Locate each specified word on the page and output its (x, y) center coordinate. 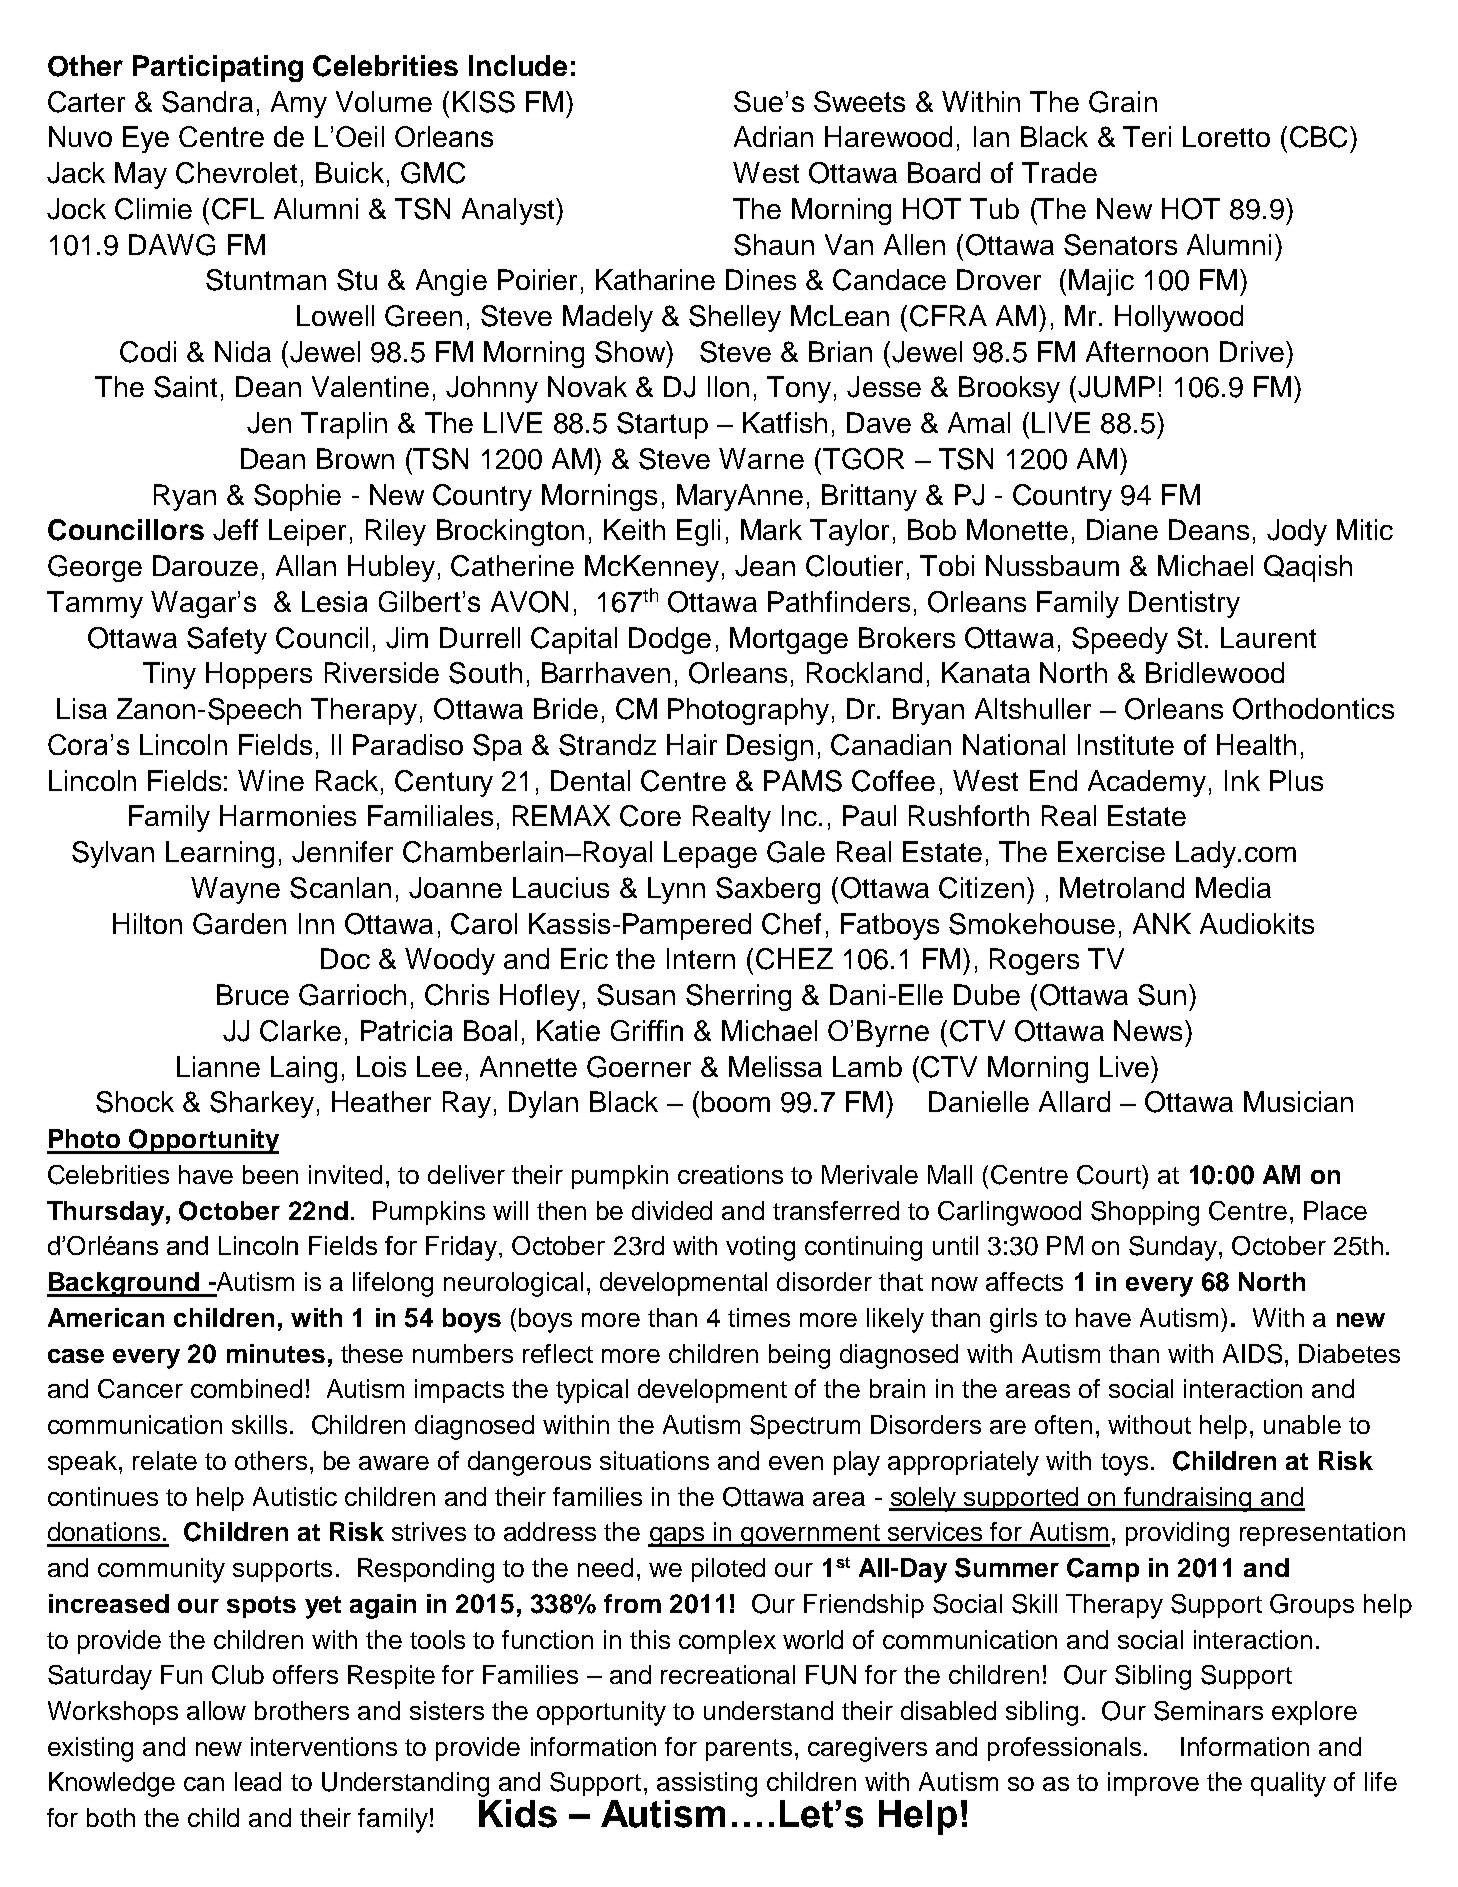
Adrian (773, 136)
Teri (1147, 136)
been (270, 1174)
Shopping (1145, 1213)
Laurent (1268, 637)
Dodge (670, 640)
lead (258, 1781)
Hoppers (259, 675)
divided (672, 1210)
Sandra (207, 102)
